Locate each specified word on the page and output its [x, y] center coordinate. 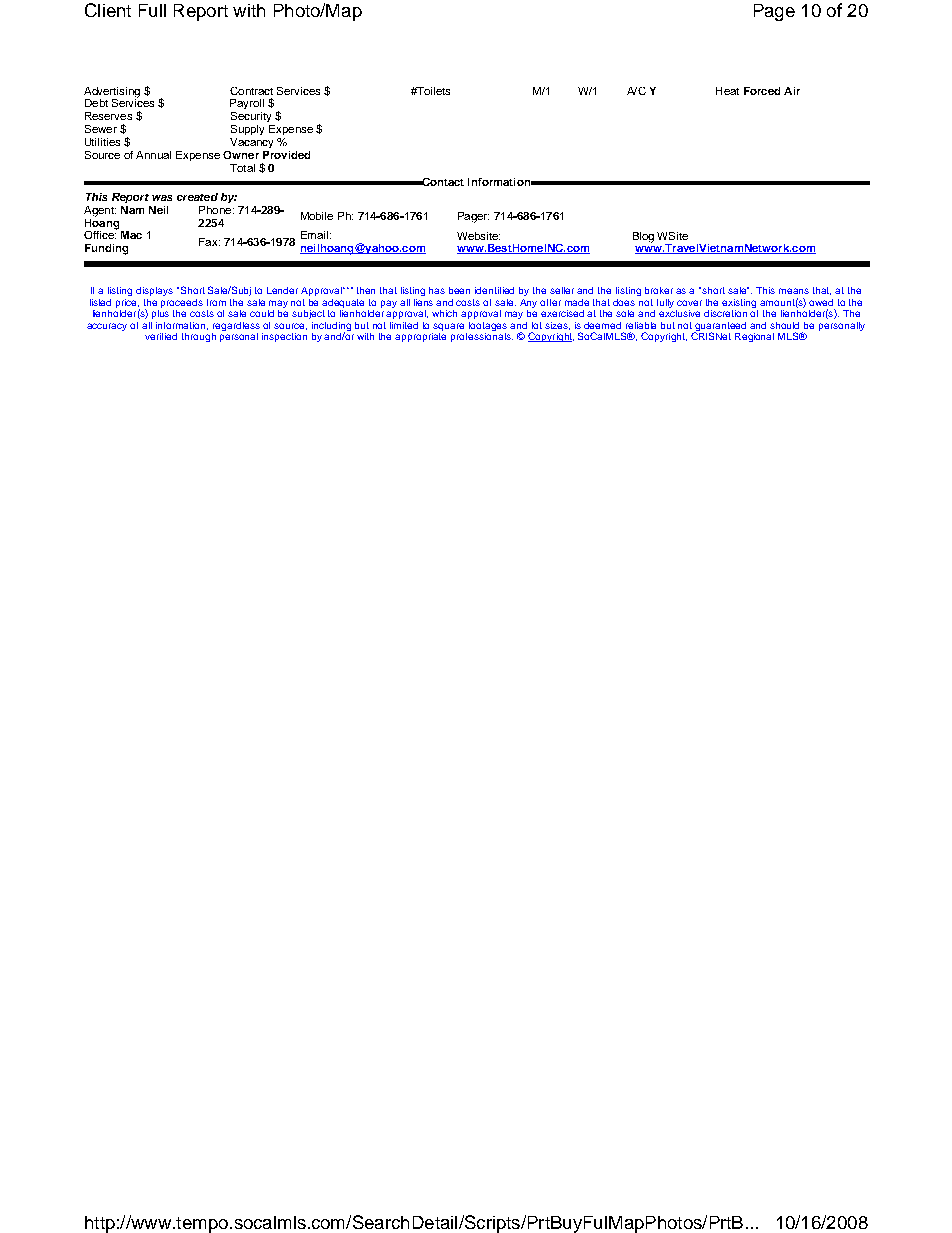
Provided [286, 155]
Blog [643, 237]
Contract [251, 91]
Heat [727, 91]
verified [161, 336]
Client [108, 10]
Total [242, 168]
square [448, 327]
